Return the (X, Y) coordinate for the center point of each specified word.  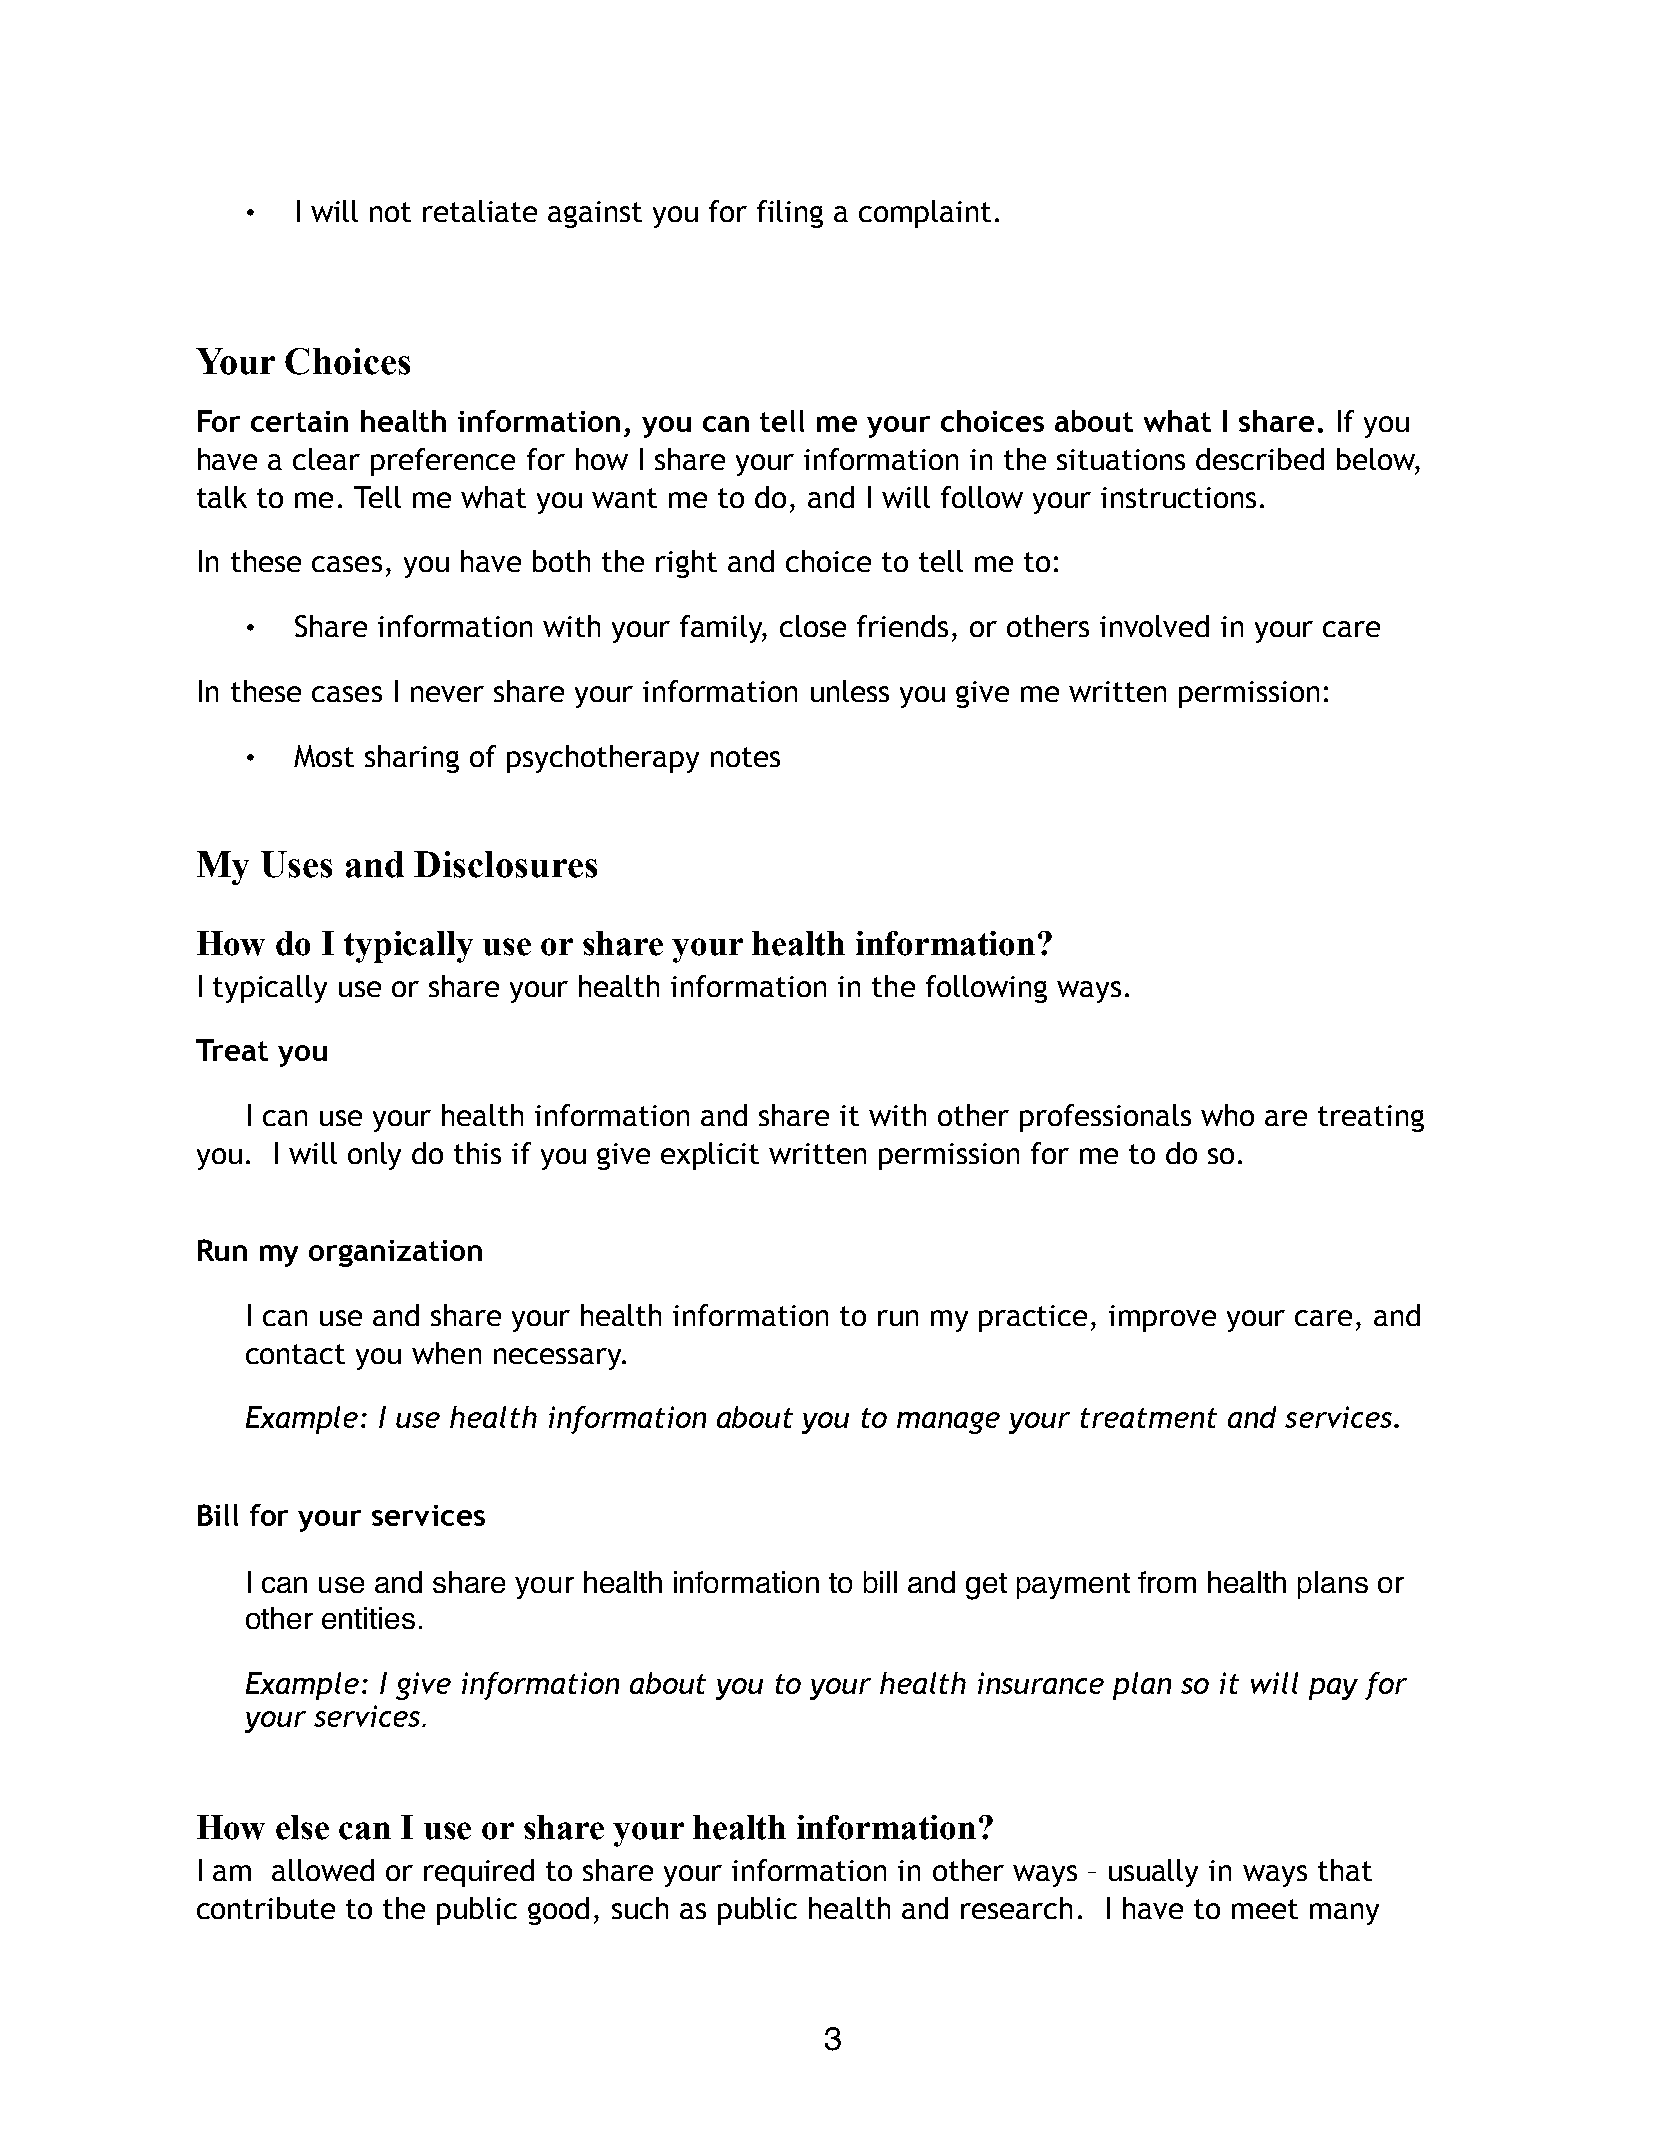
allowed (323, 1870)
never (447, 694)
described (1260, 459)
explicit (710, 1156)
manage (948, 1423)
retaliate (480, 211)
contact (295, 1354)
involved (1154, 626)
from (1167, 1582)
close (813, 626)
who (1227, 1115)
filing (790, 214)
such (640, 1908)
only (374, 1156)
